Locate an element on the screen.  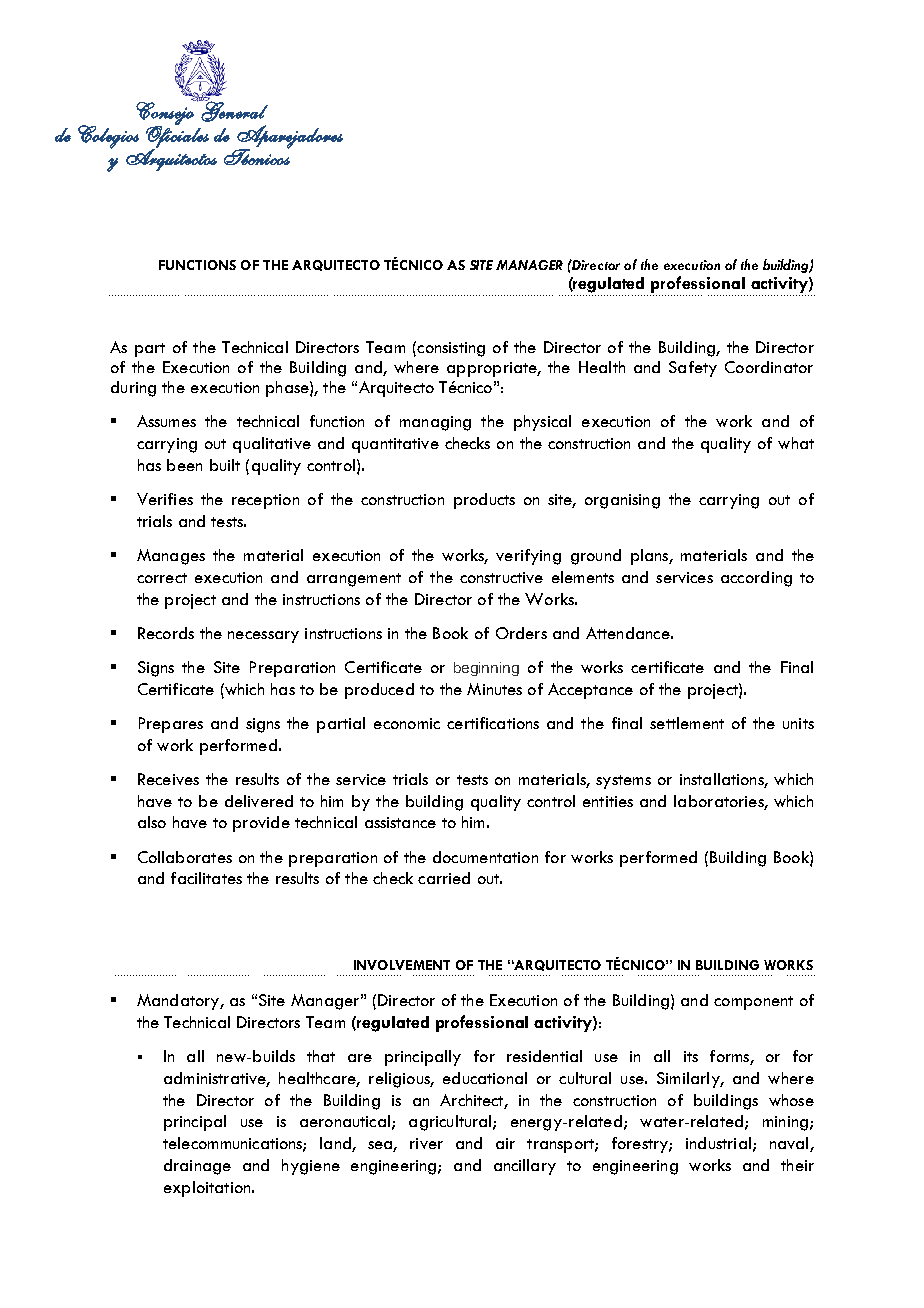
drainage is located at coordinates (197, 1167).
